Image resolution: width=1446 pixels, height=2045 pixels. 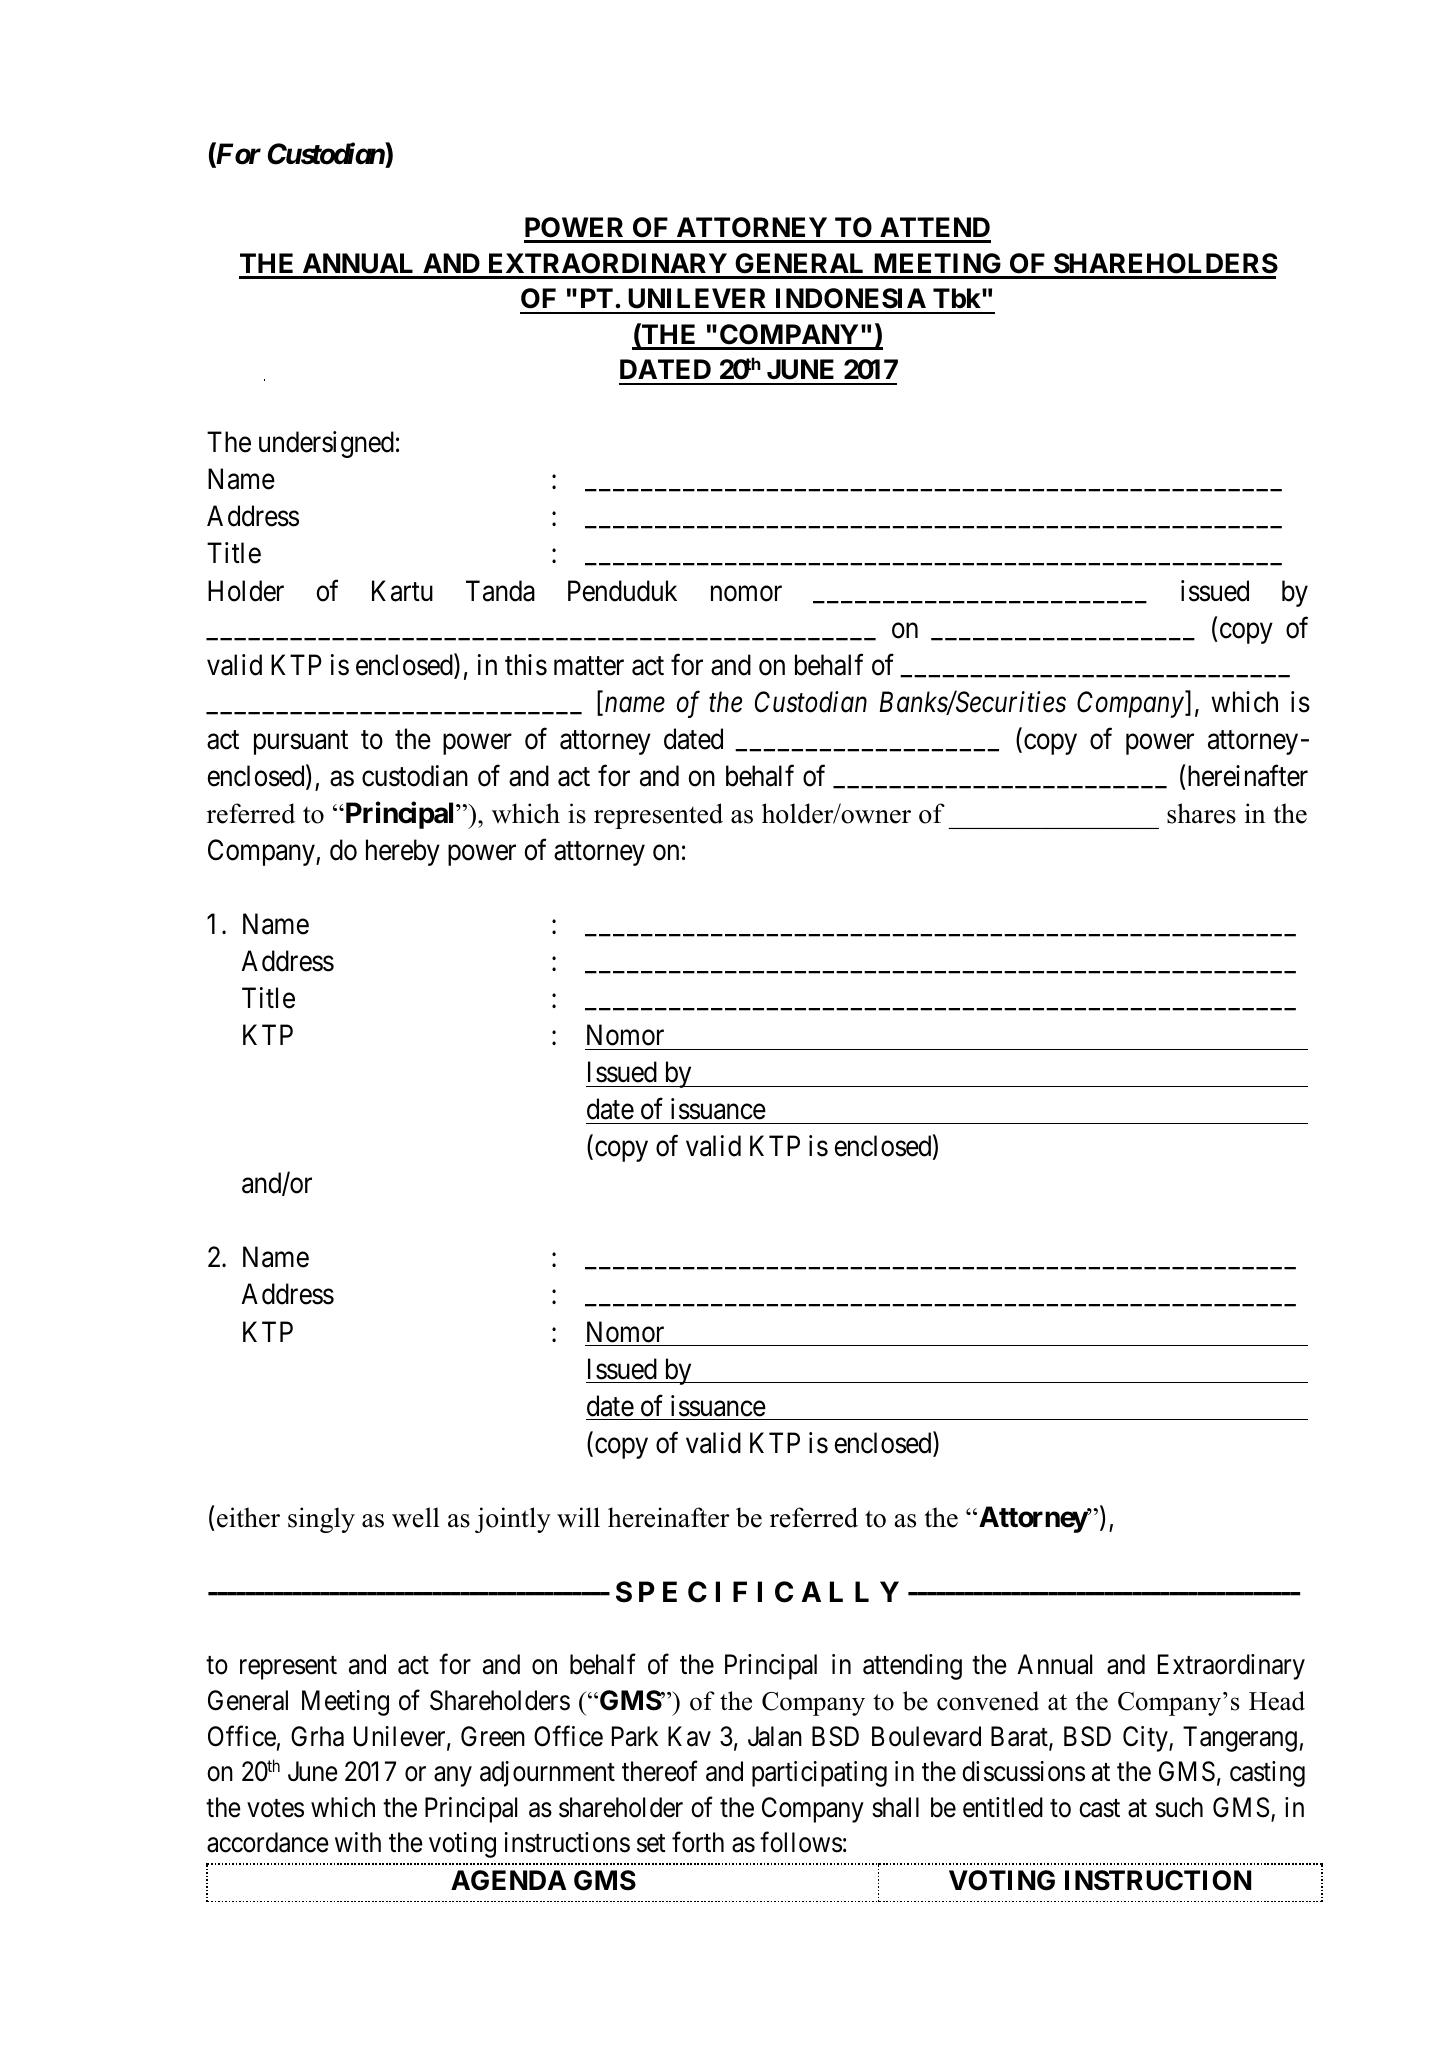 I want to click on undersigned, so click(x=326, y=444).
